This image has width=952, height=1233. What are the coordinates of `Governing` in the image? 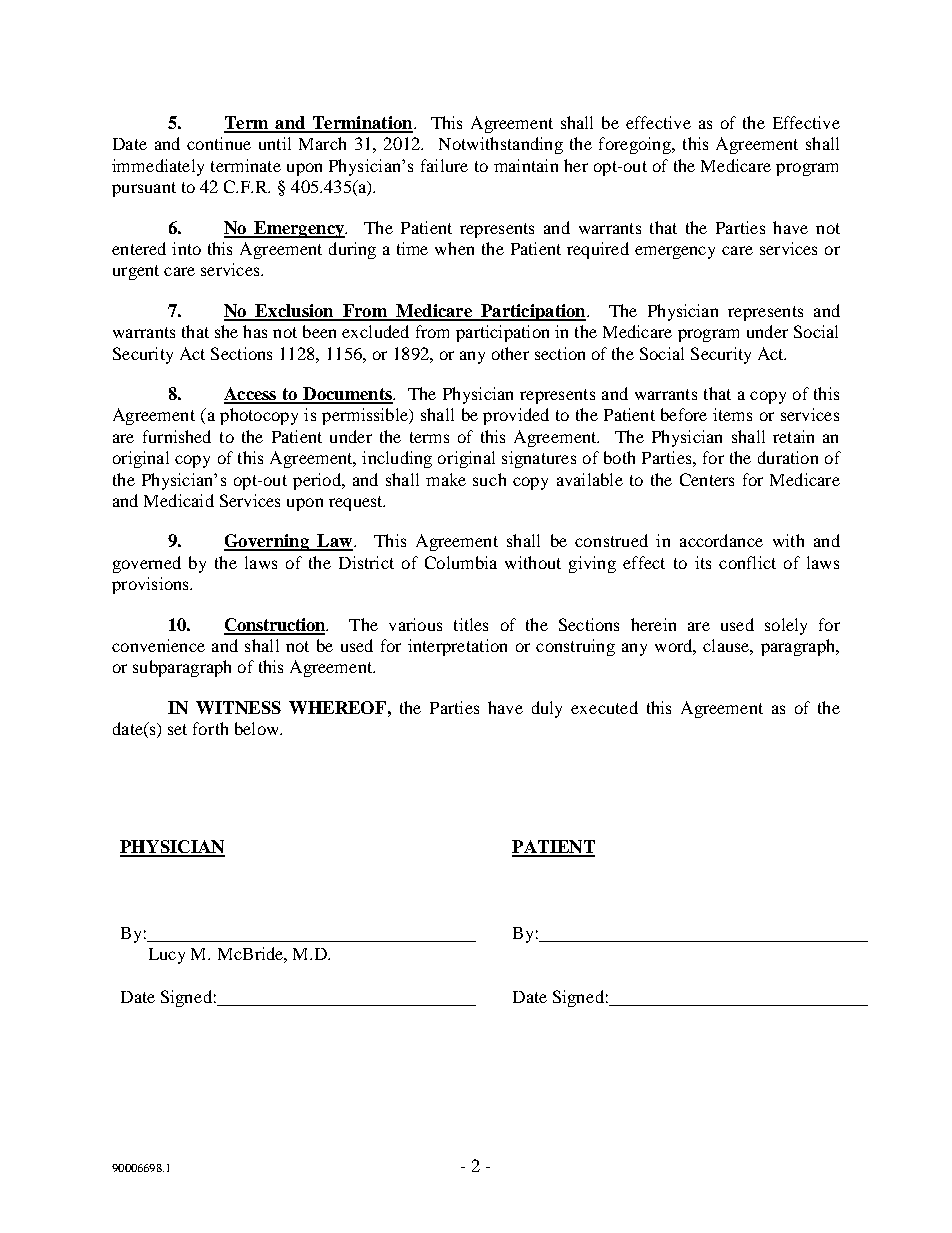 It's located at (267, 542).
